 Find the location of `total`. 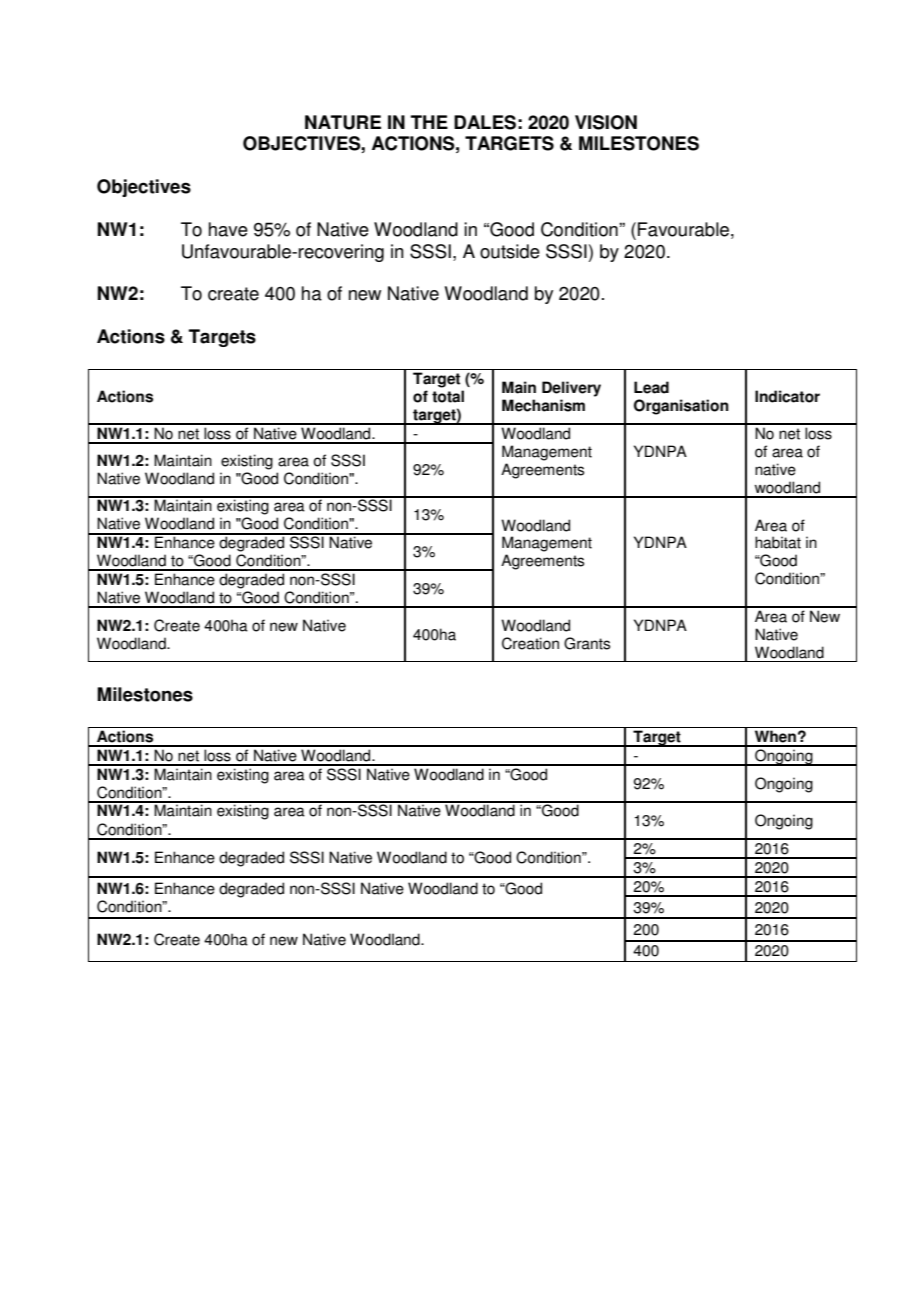

total is located at coordinates (448, 396).
